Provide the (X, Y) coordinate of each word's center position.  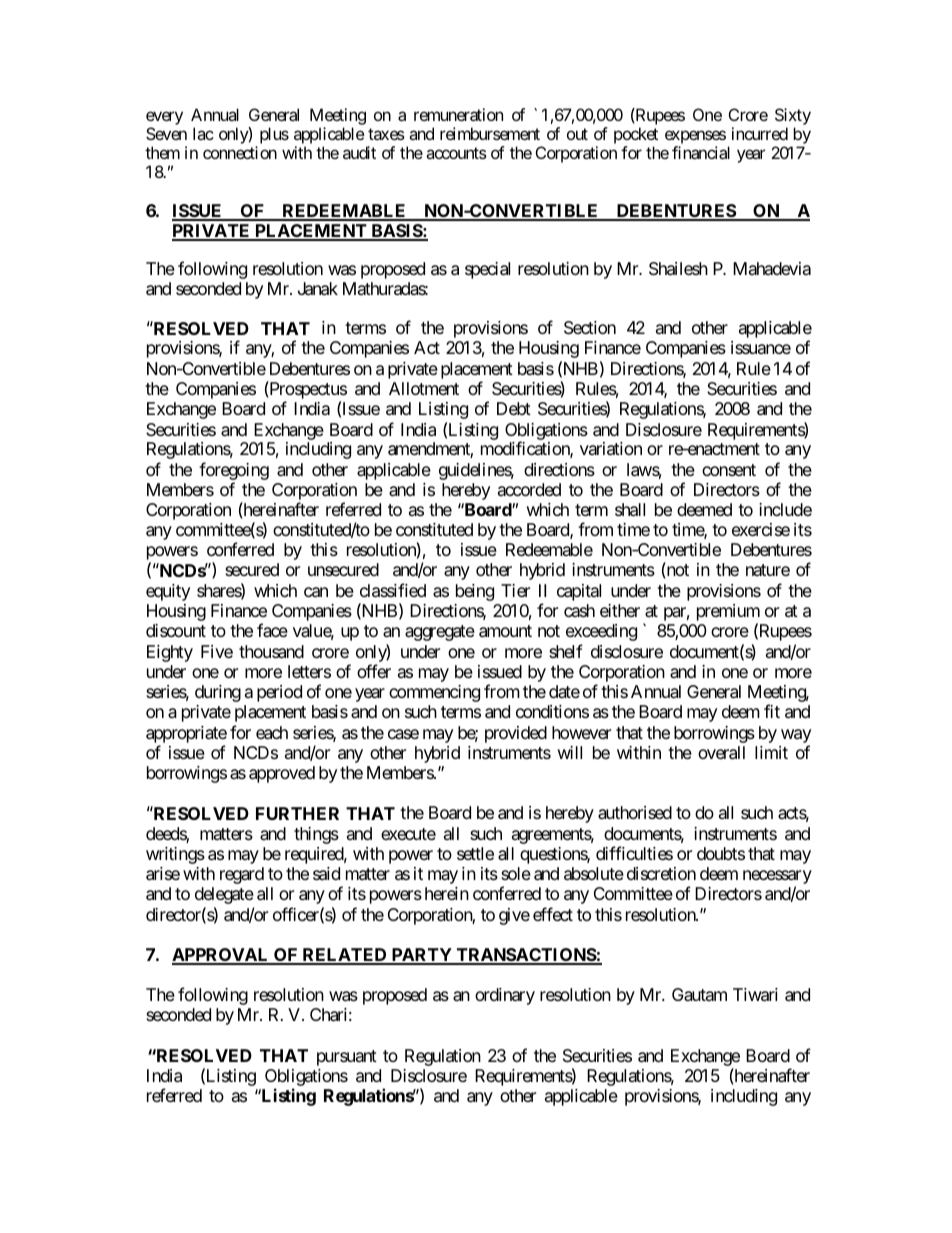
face (272, 630)
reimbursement (490, 133)
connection (240, 152)
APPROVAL (221, 956)
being (475, 592)
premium (728, 614)
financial (701, 152)
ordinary (505, 996)
